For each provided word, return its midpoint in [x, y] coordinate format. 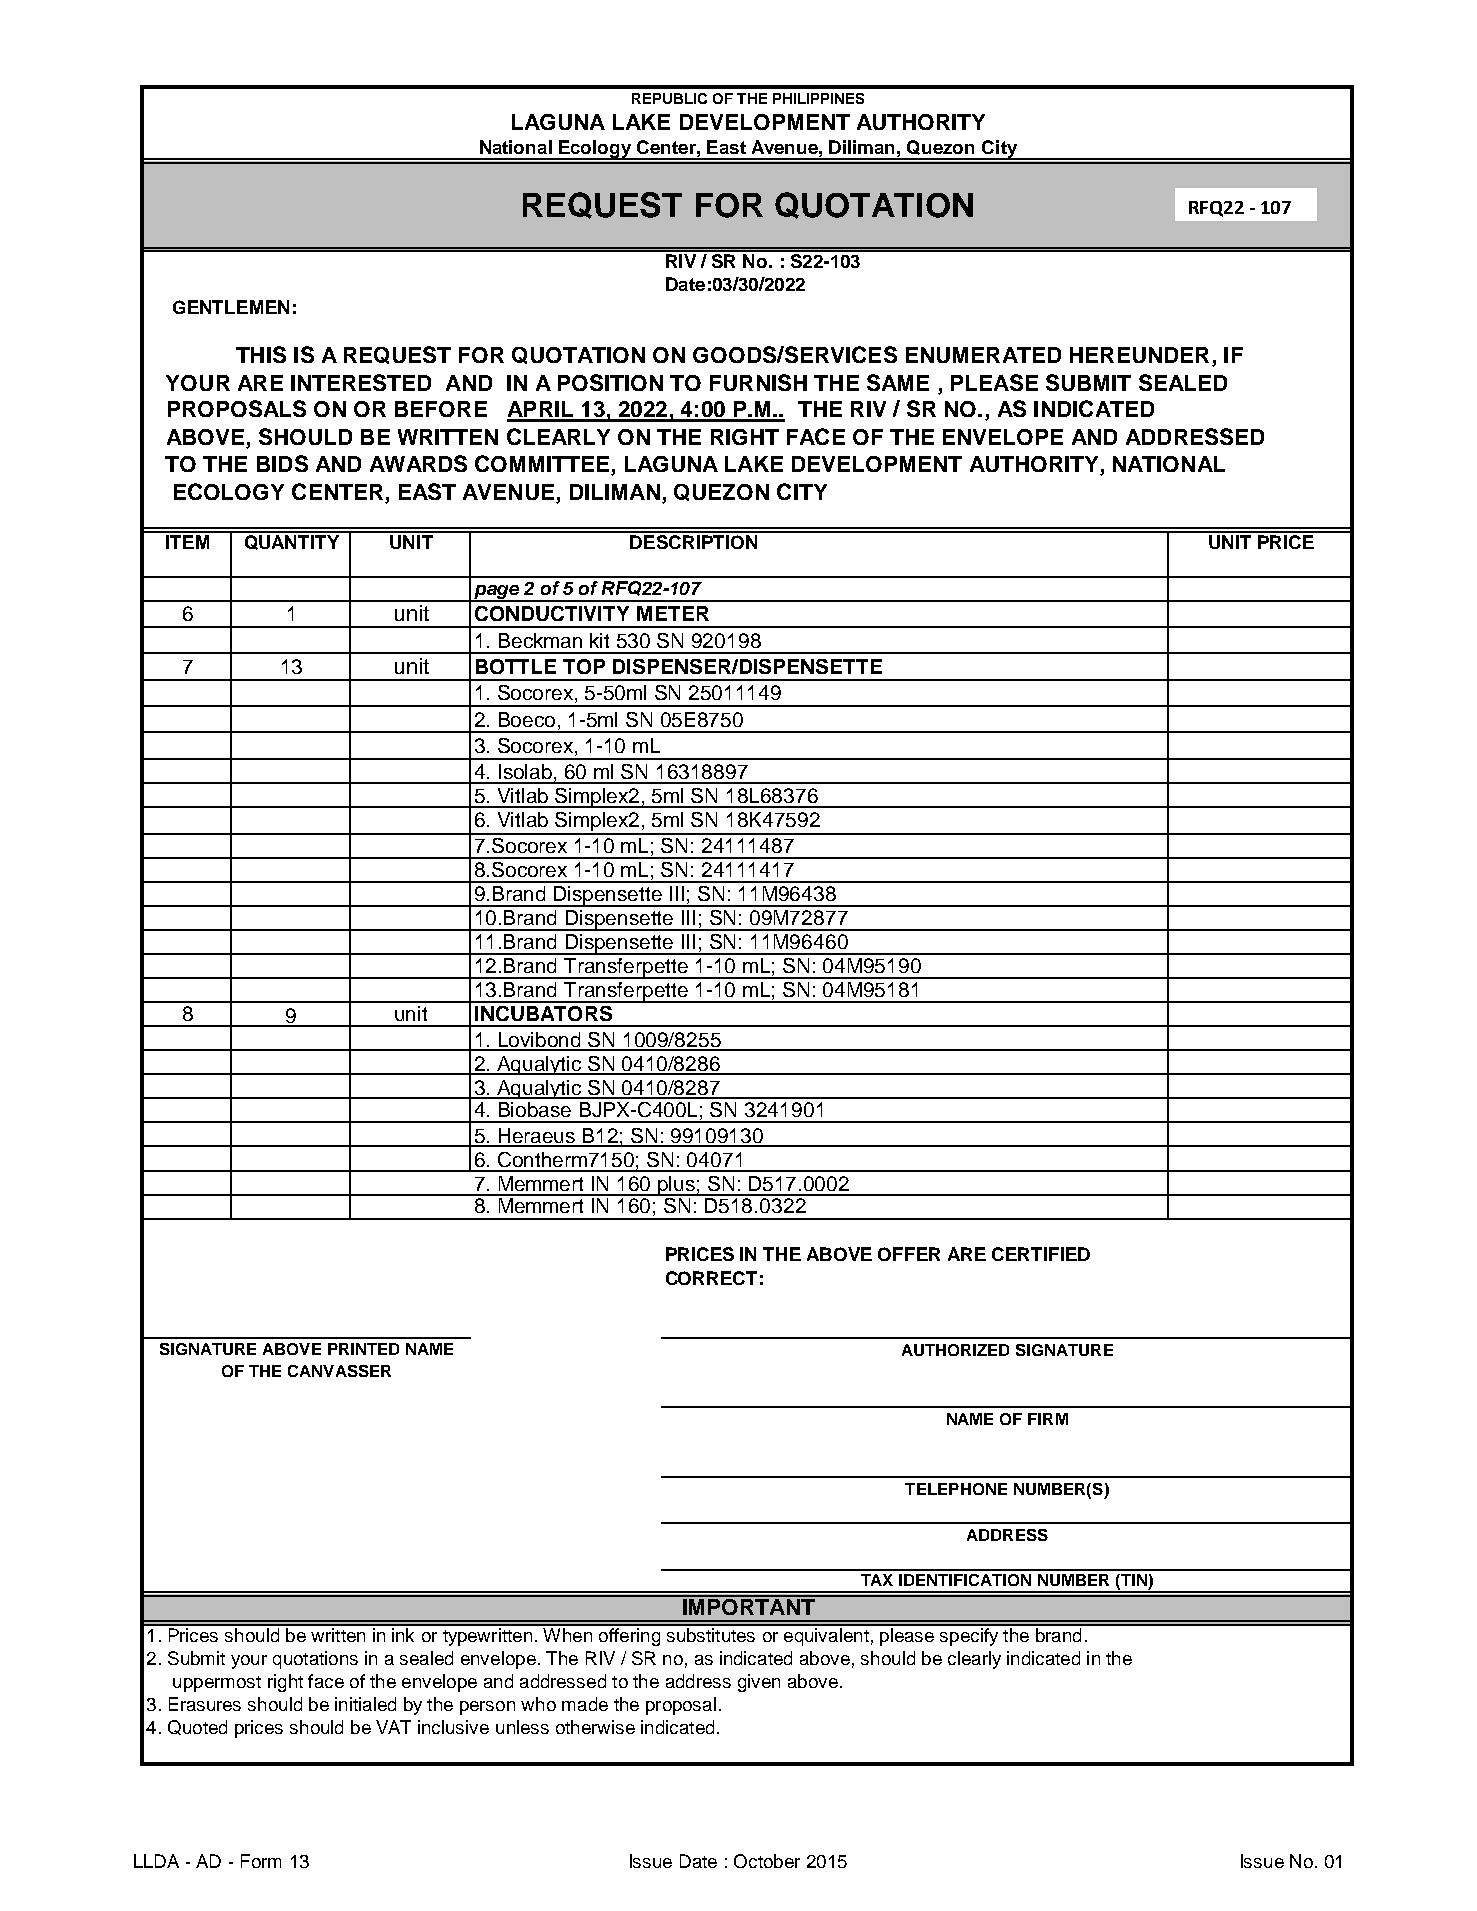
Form [261, 1861]
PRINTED [363, 1349]
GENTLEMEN [231, 307]
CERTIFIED [1041, 1254]
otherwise [595, 1727]
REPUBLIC [669, 98]
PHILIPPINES [818, 98]
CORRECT [711, 1278]
